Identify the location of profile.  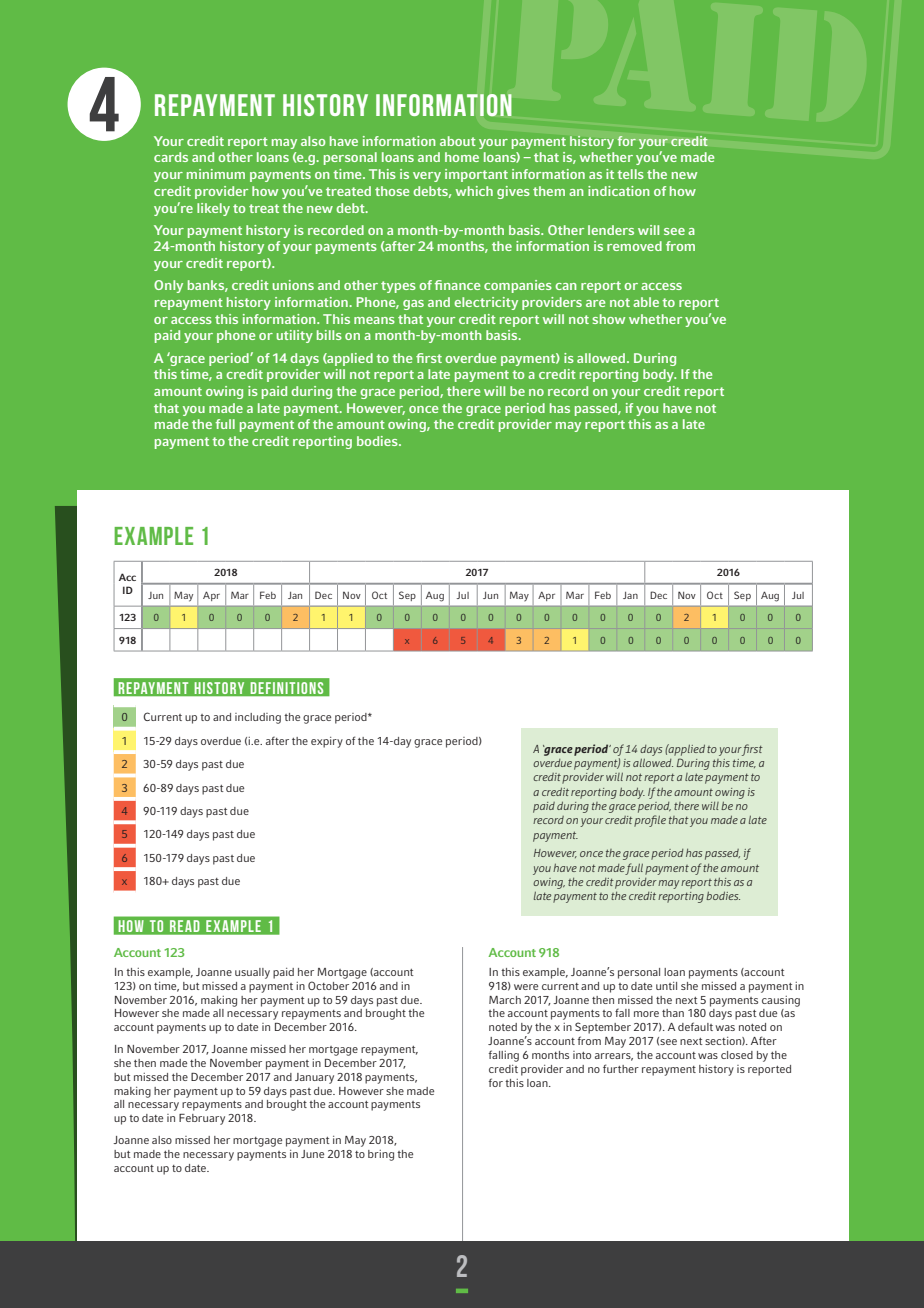
(650, 821).
